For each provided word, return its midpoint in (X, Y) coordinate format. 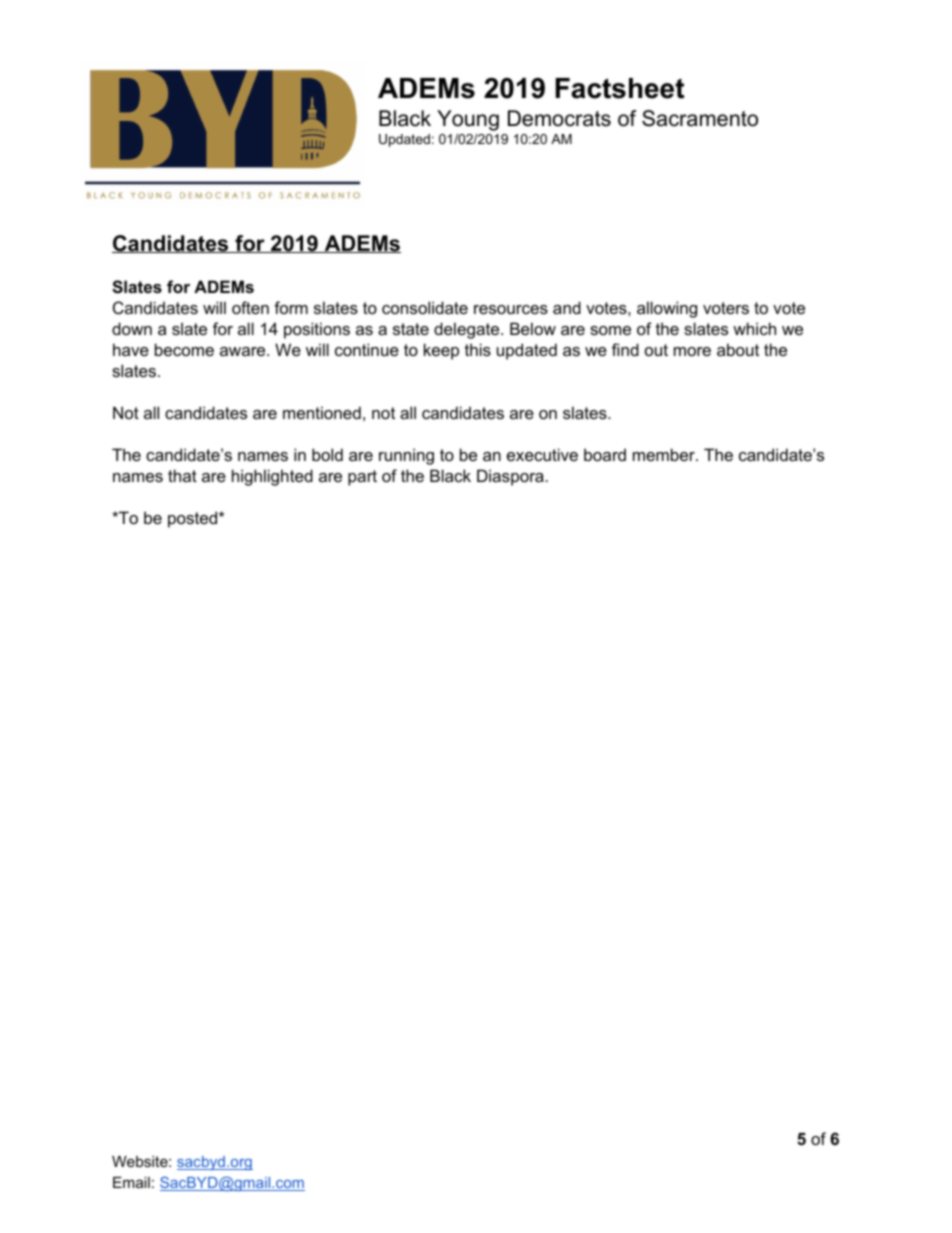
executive (542, 454)
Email (131, 1182)
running (406, 456)
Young (468, 120)
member (665, 454)
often (250, 307)
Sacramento (700, 118)
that (182, 475)
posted (194, 519)
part (362, 478)
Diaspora (510, 477)
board (605, 454)
